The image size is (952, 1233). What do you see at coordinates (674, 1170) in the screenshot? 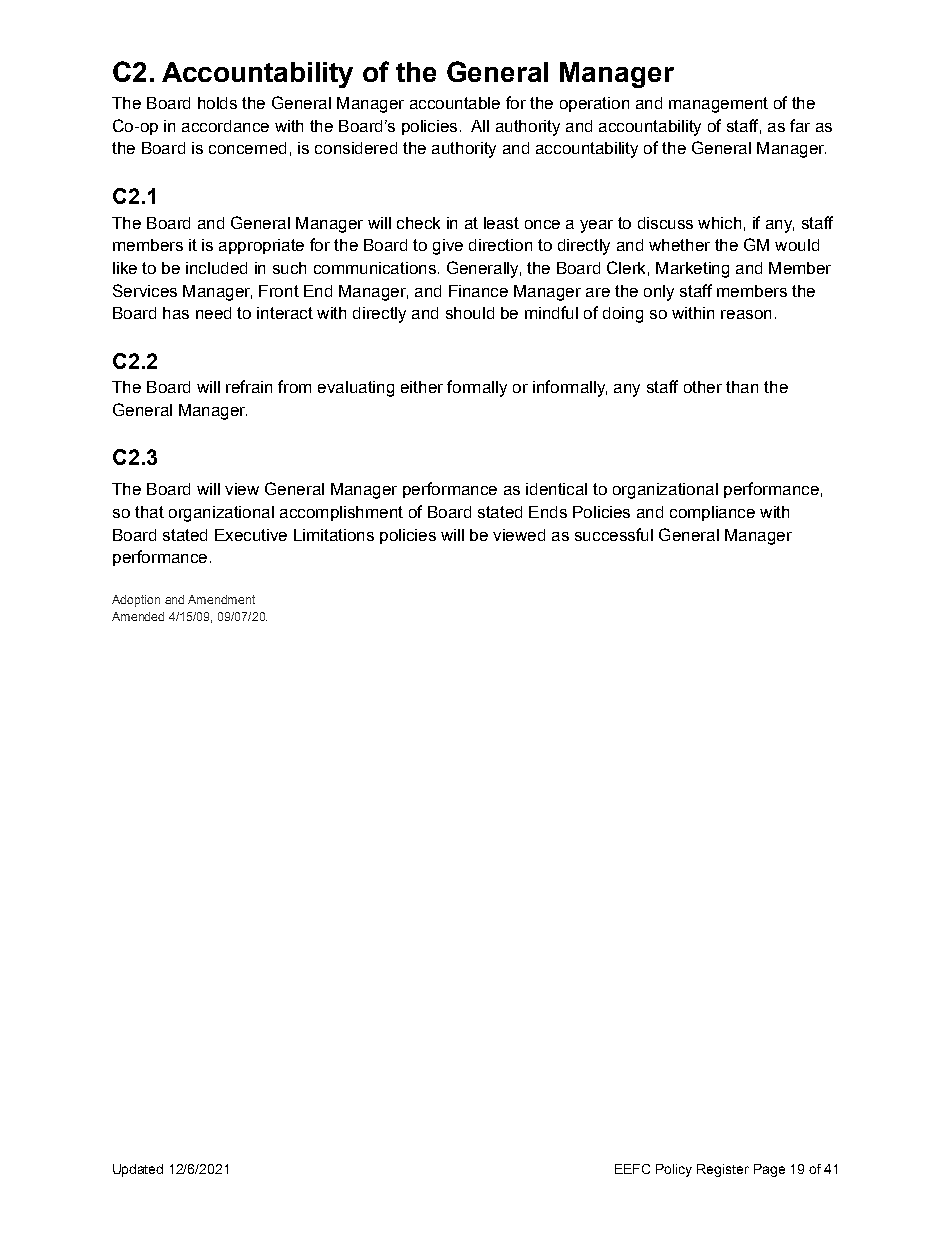
I see `Policy` at bounding box center [674, 1170].
